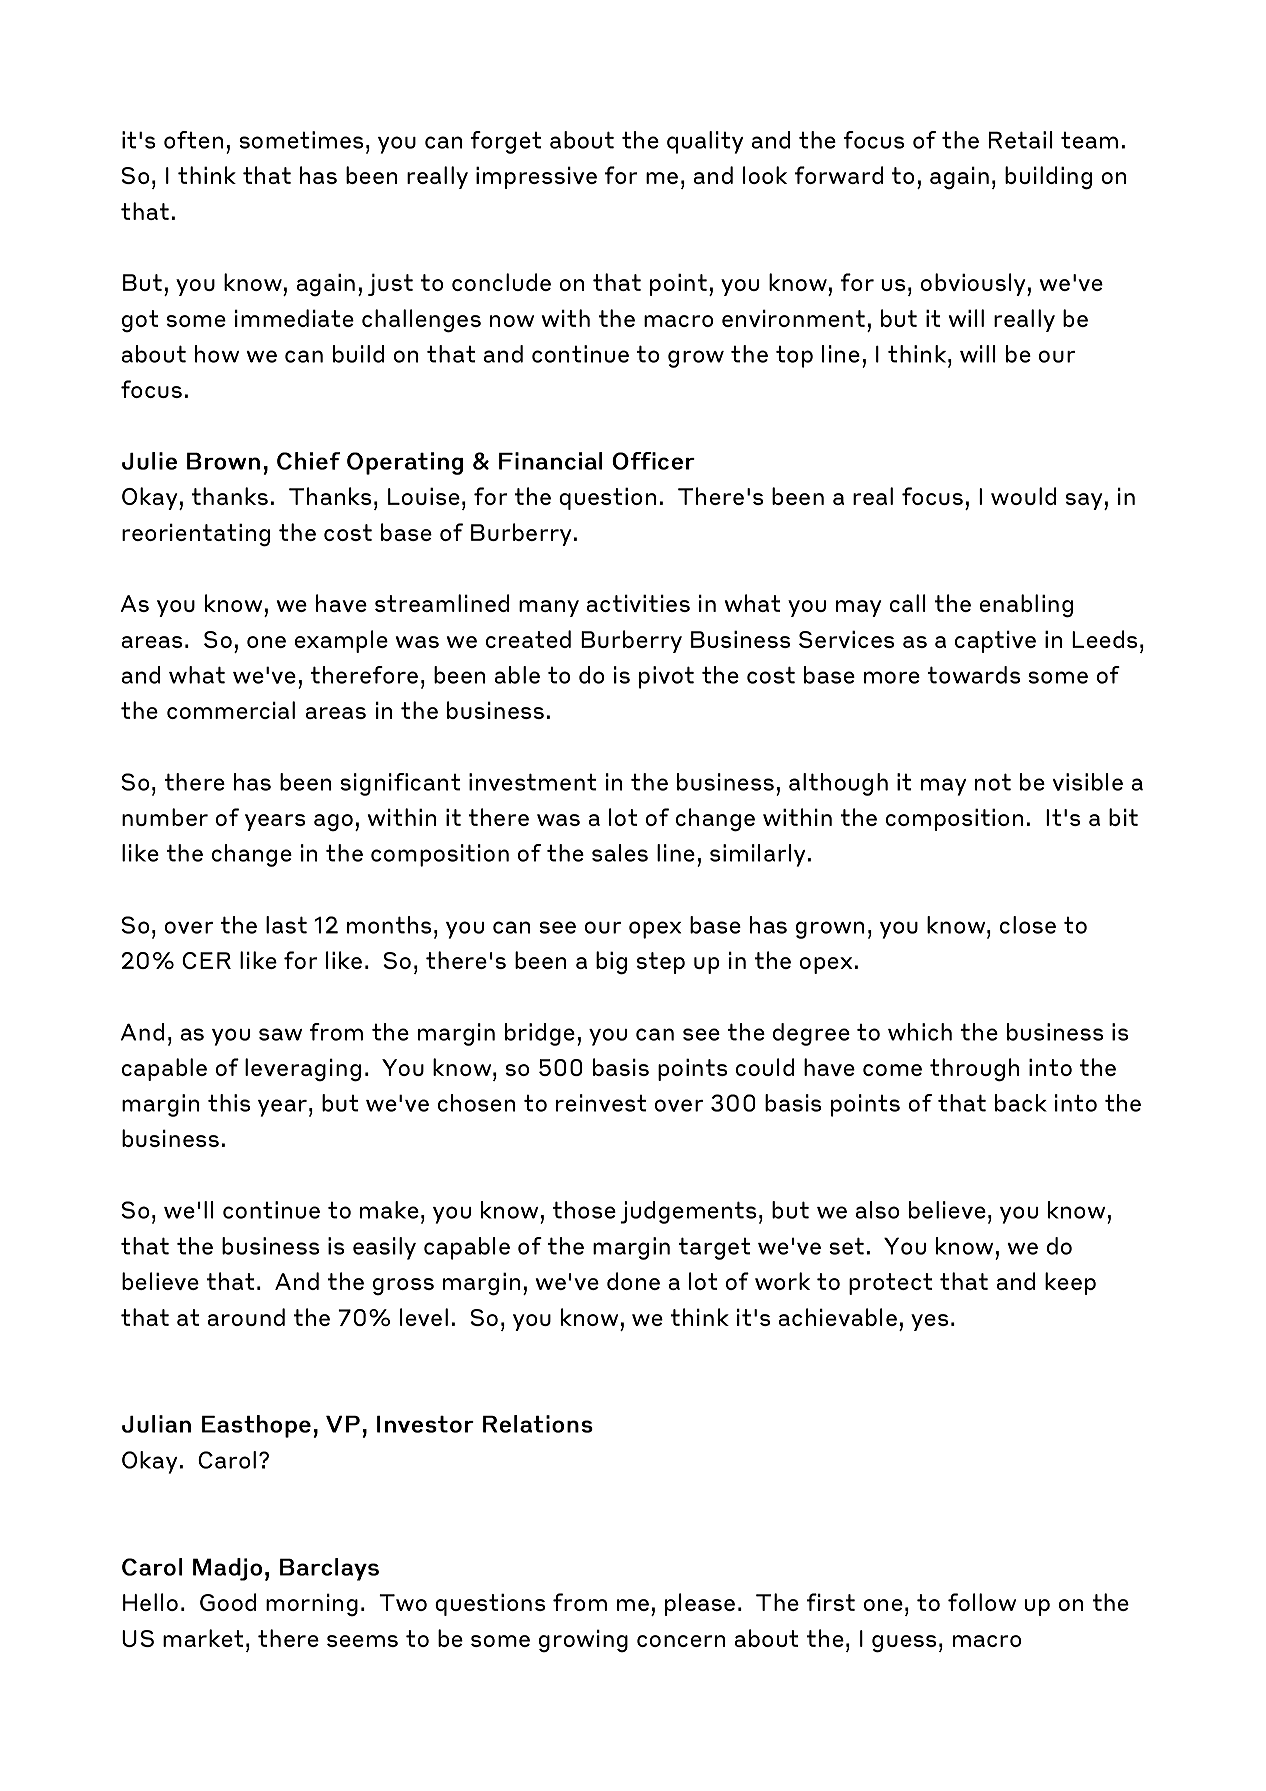 This image has height=1791, width=1266. I want to click on please, so click(700, 1604).
